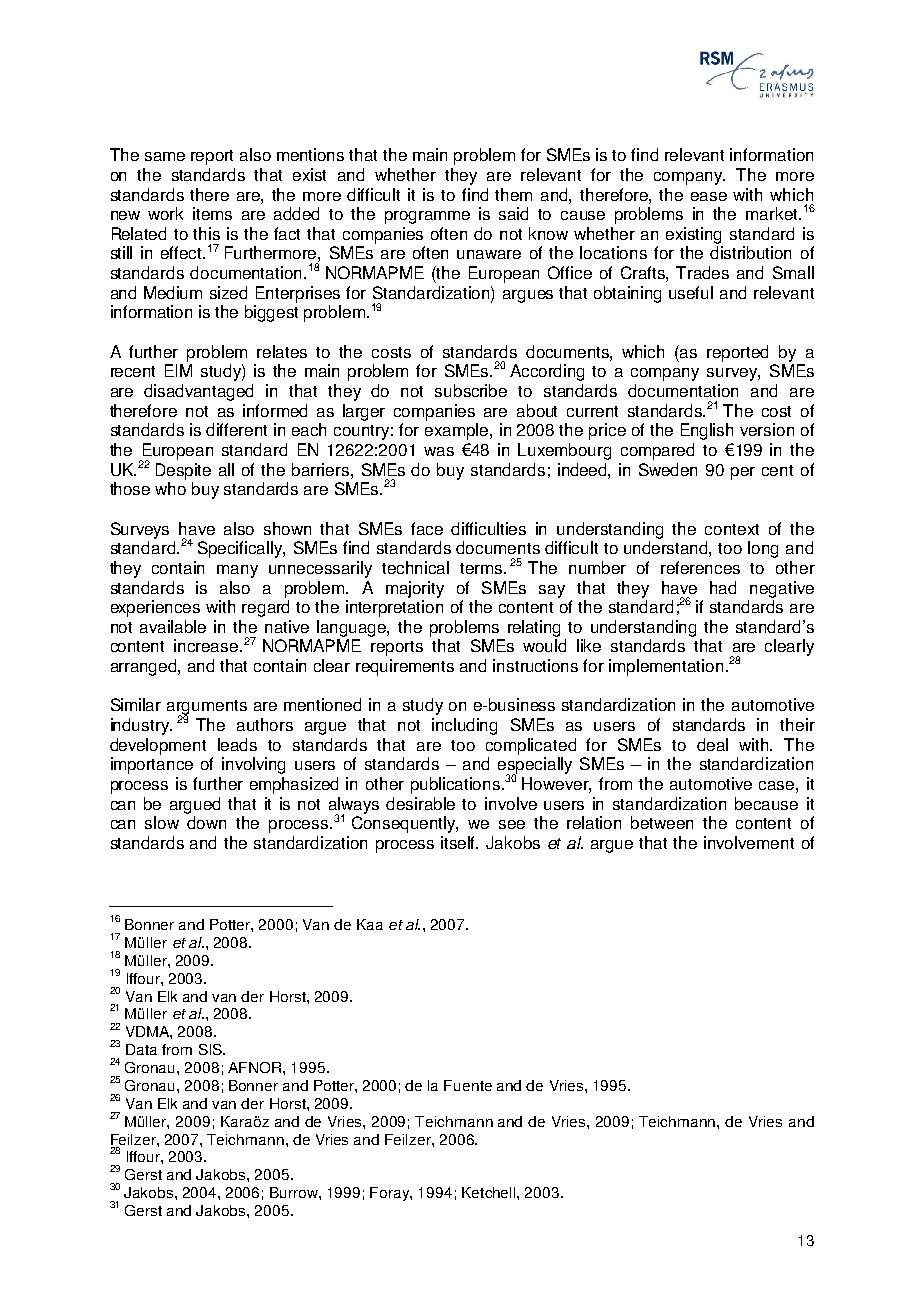  Describe the element at coordinates (415, 589) in the page. I see `majority` at that location.
